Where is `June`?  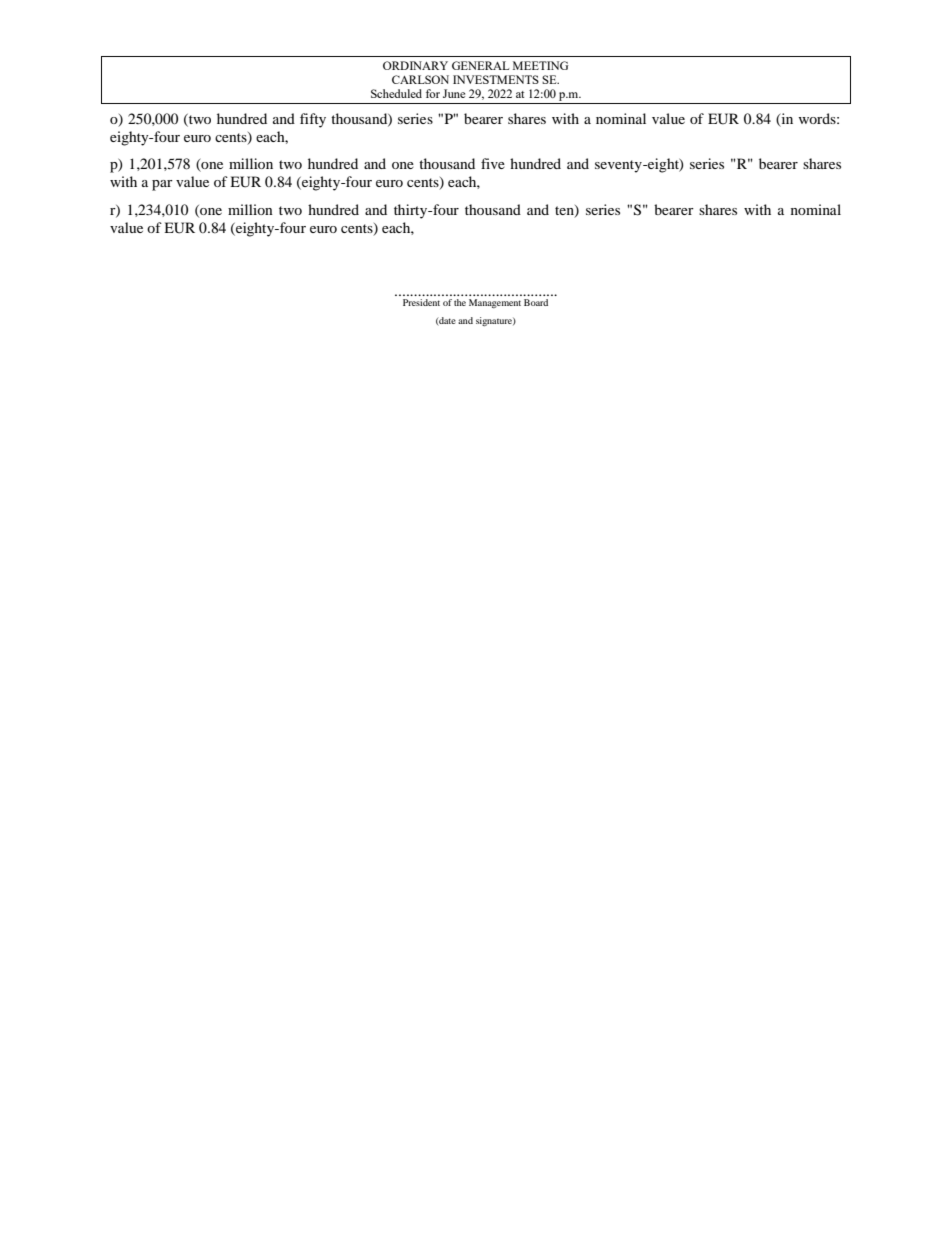 June is located at coordinates (454, 93).
